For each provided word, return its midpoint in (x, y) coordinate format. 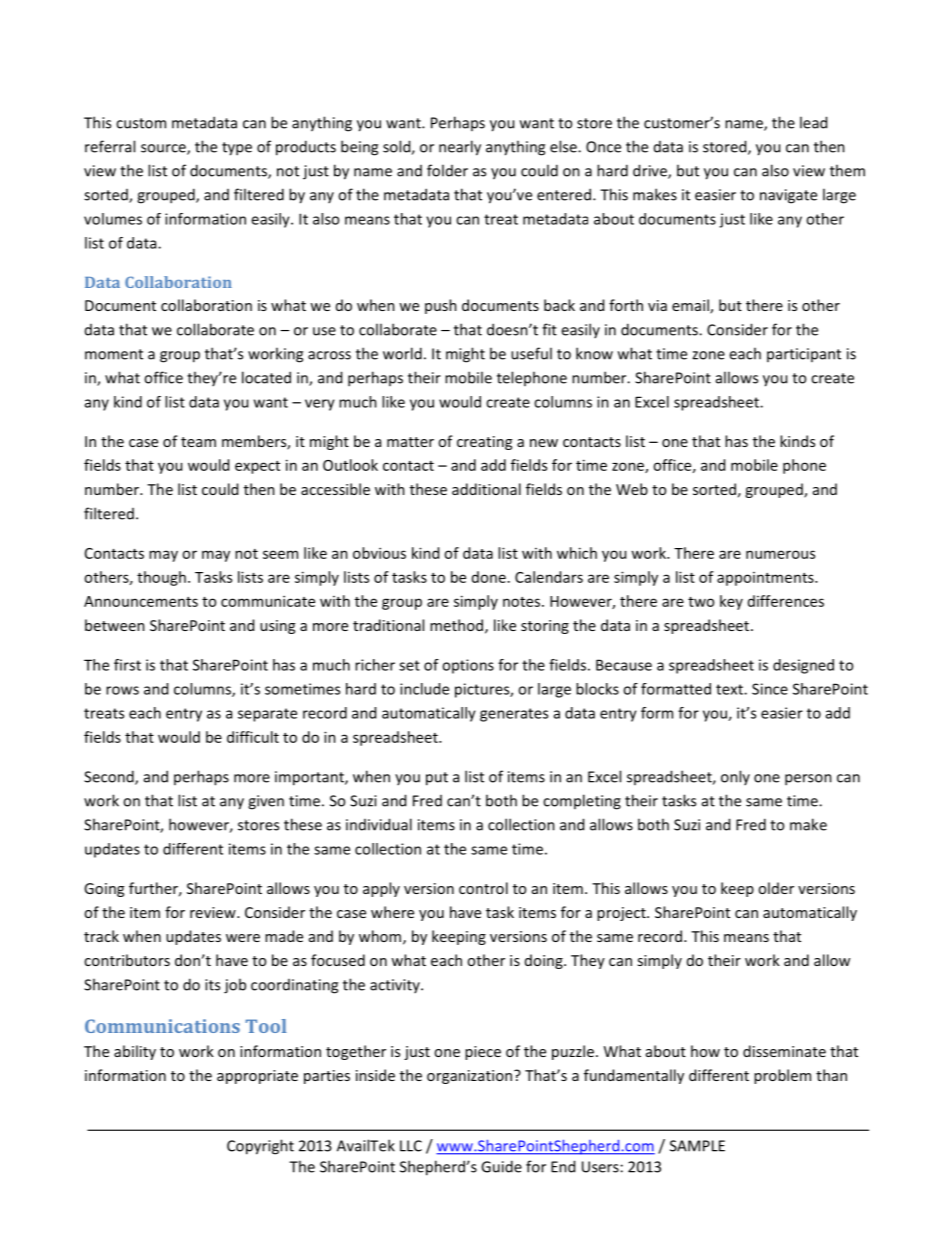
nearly (460, 148)
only (735, 777)
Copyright (260, 1147)
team (198, 442)
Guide (501, 1166)
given (266, 802)
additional (486, 489)
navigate (788, 196)
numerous (780, 554)
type (237, 149)
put (437, 779)
